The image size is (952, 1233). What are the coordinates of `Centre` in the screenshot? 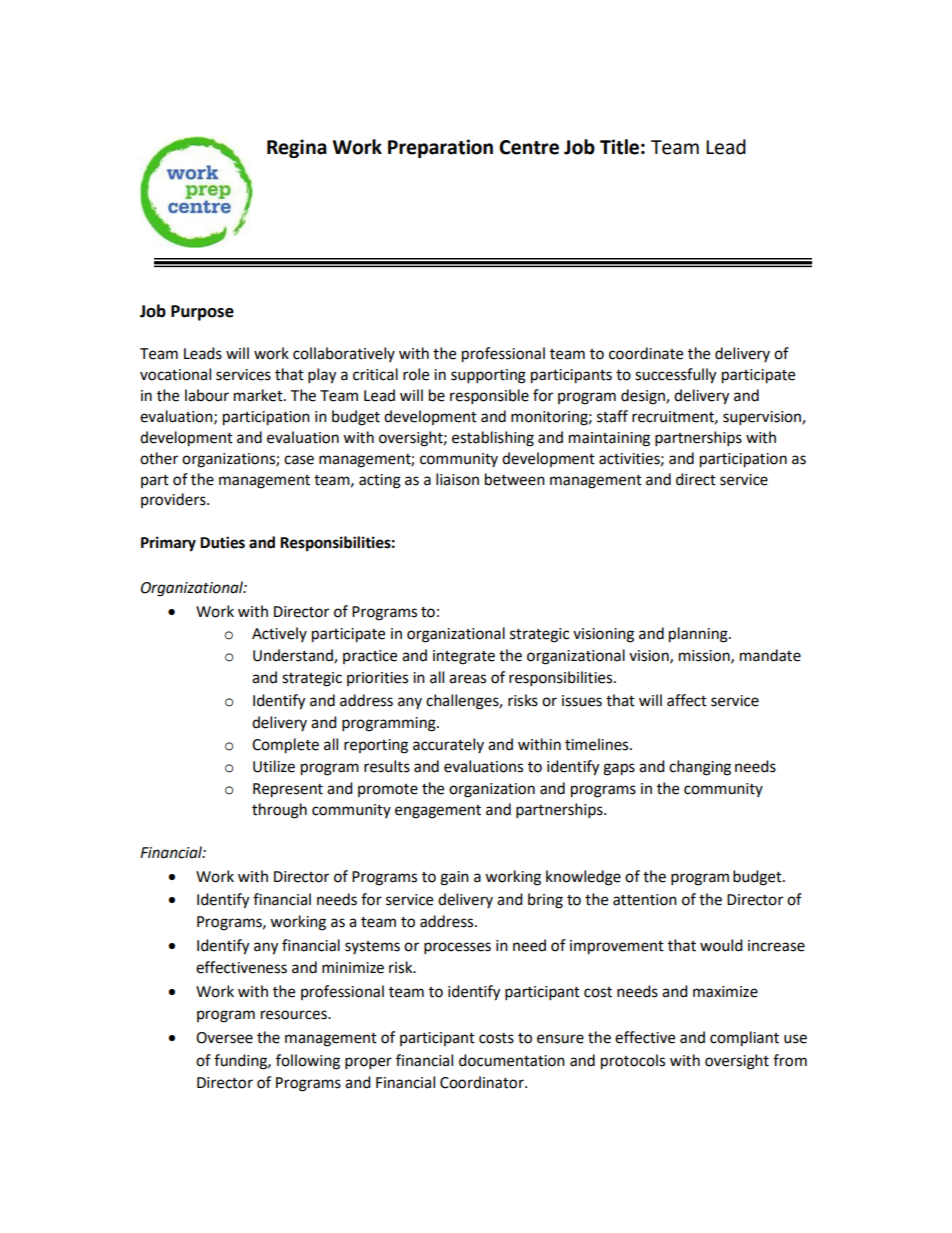 It's located at (529, 147).
